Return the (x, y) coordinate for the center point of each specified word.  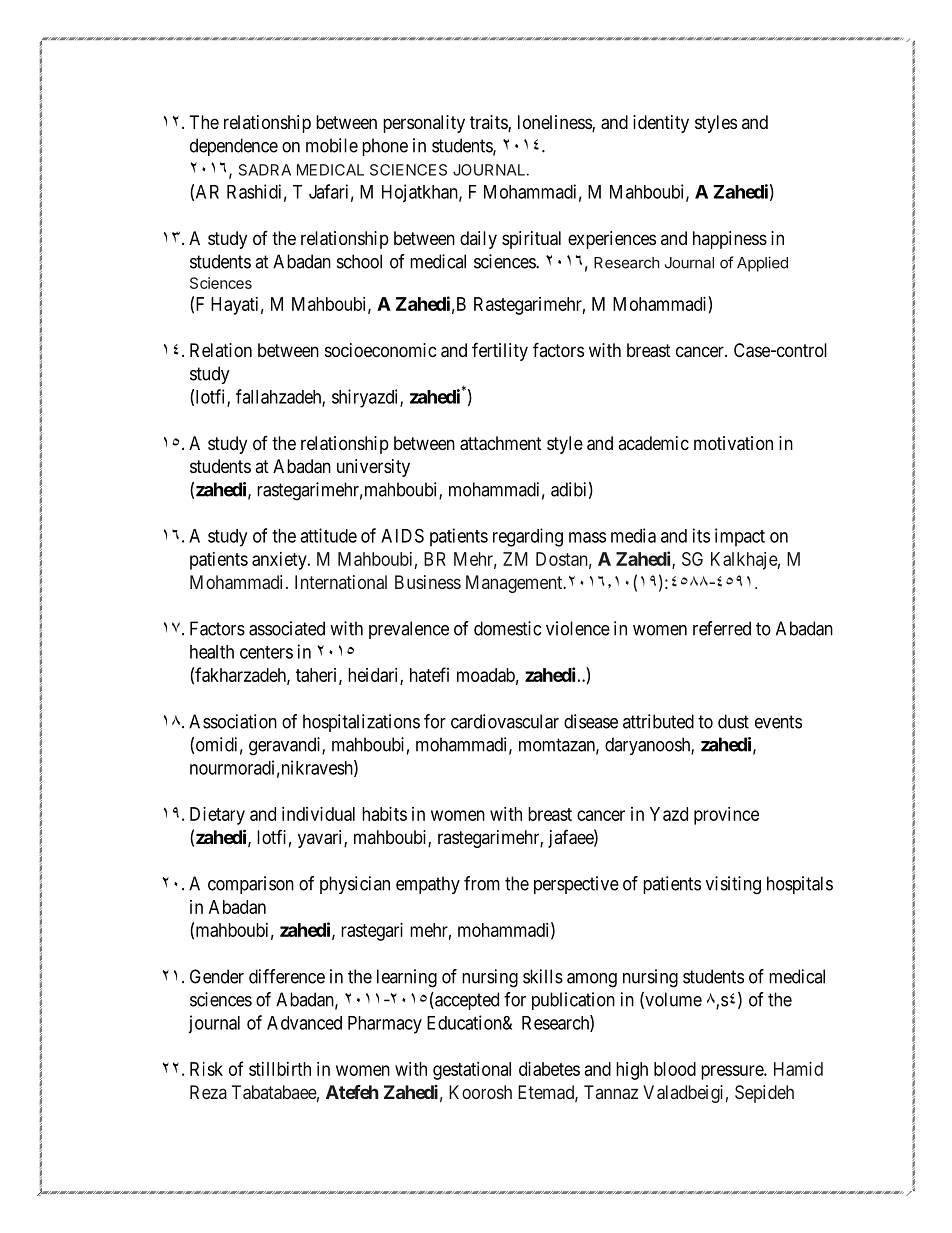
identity (661, 124)
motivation (733, 443)
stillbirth (280, 1069)
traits (489, 123)
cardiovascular (505, 721)
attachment (501, 443)
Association (233, 721)
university (373, 468)
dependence (234, 147)
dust (733, 721)
